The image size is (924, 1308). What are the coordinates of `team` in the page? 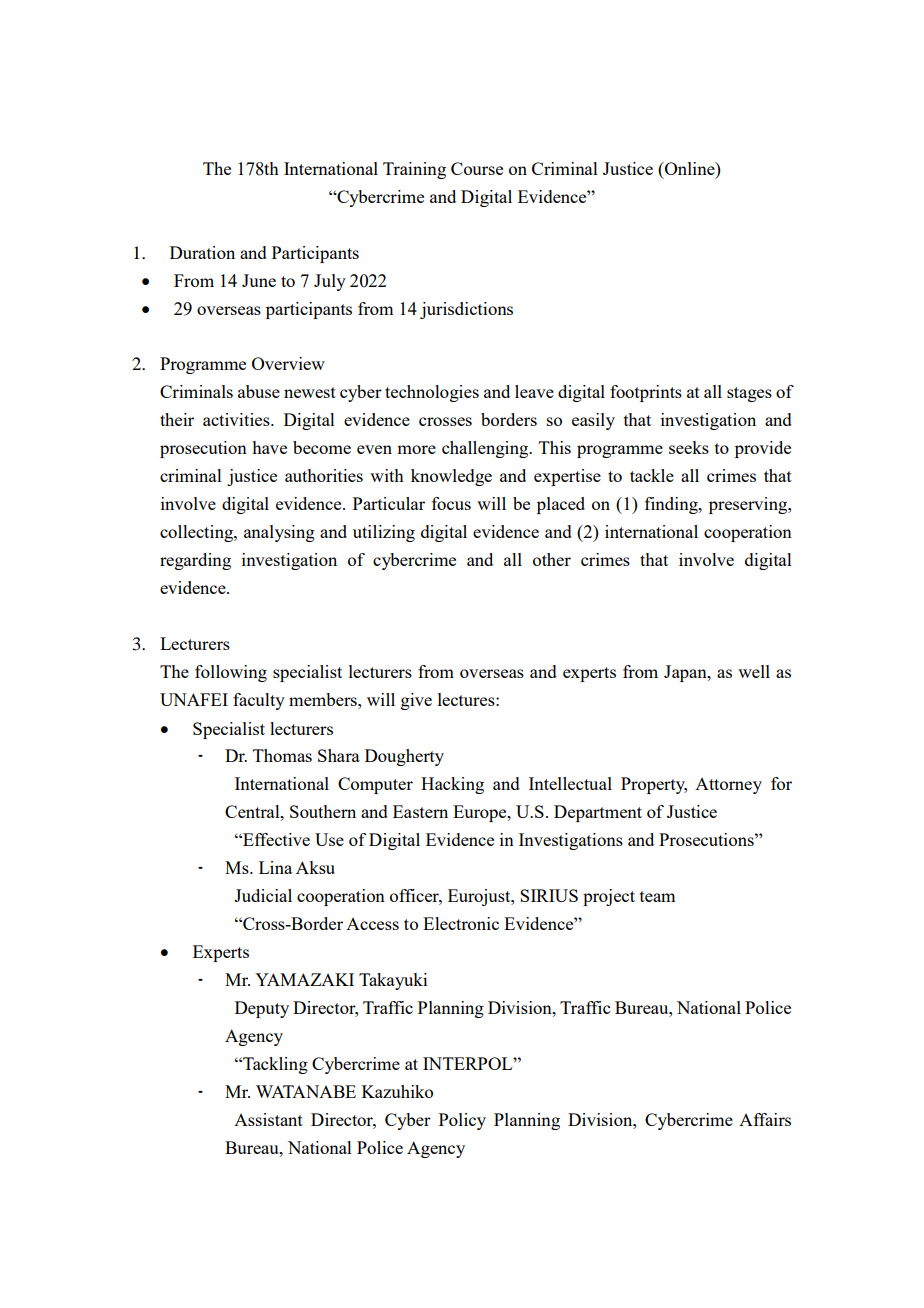 It's located at (657, 896).
